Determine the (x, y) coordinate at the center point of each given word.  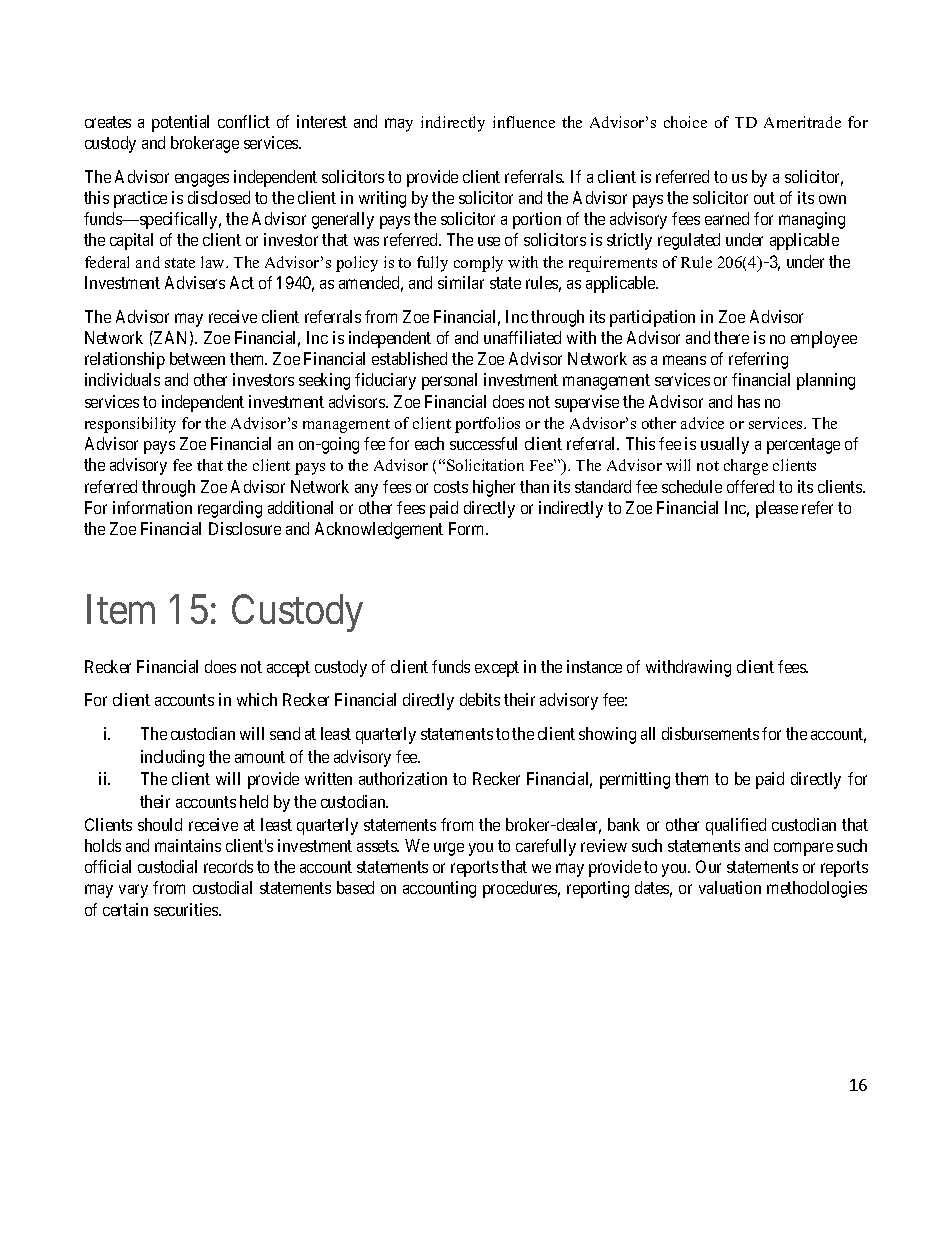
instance (594, 666)
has (749, 401)
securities (187, 909)
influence (524, 122)
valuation (730, 887)
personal (449, 381)
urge (449, 849)
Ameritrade (802, 122)
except (497, 669)
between (197, 358)
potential (180, 123)
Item (121, 609)
